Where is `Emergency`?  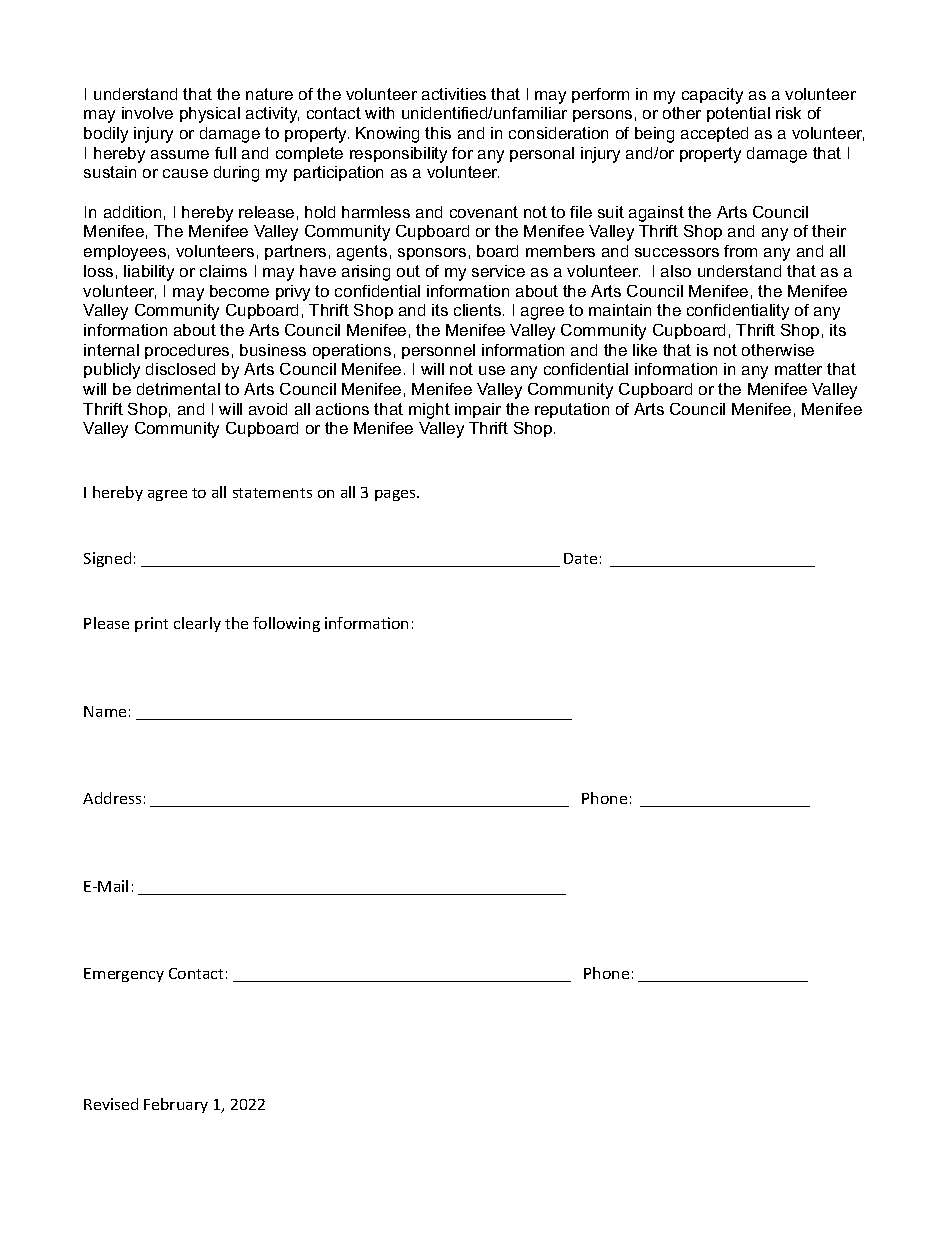
Emergency is located at coordinates (124, 975).
